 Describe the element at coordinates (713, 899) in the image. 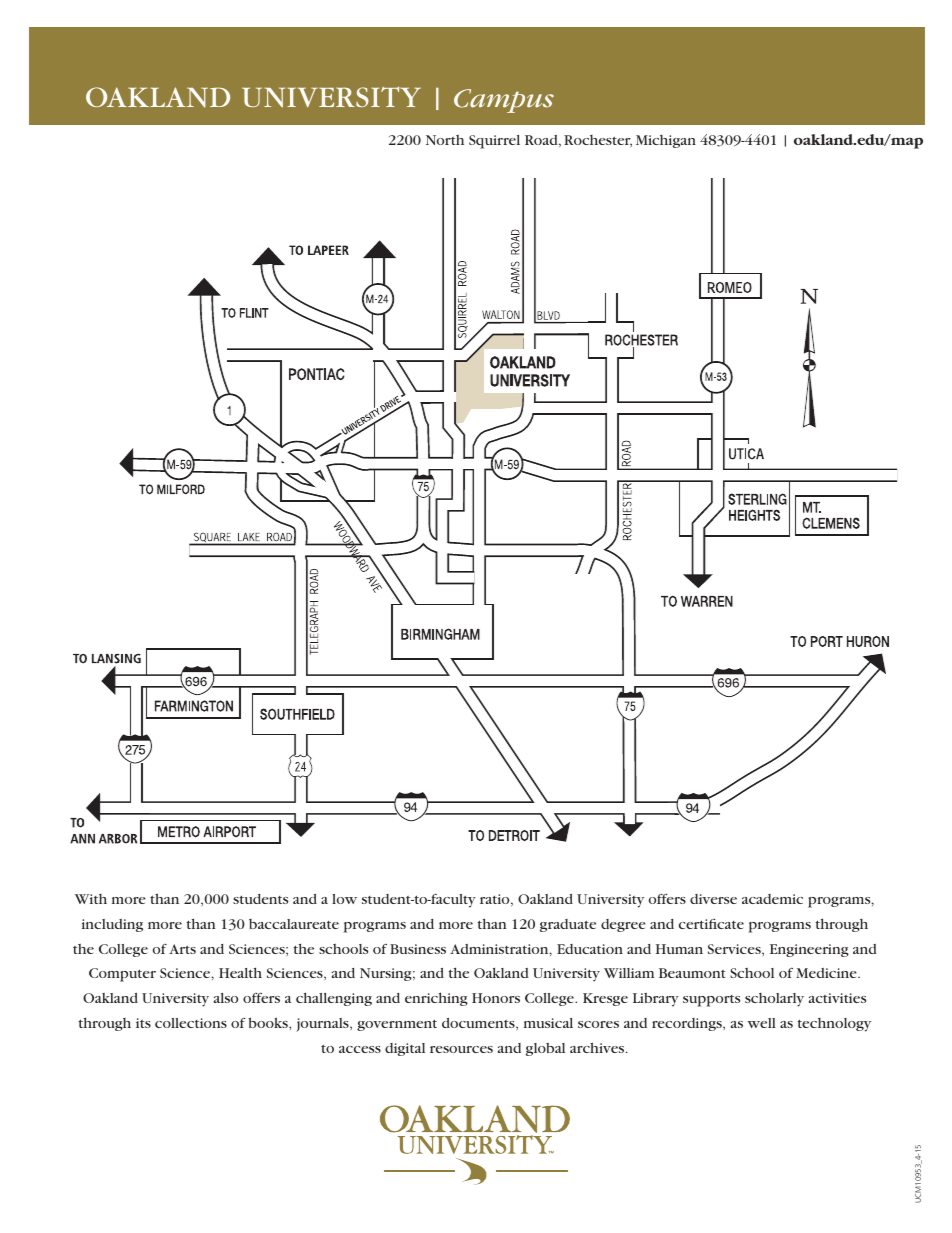

I see `diverse` at that location.
